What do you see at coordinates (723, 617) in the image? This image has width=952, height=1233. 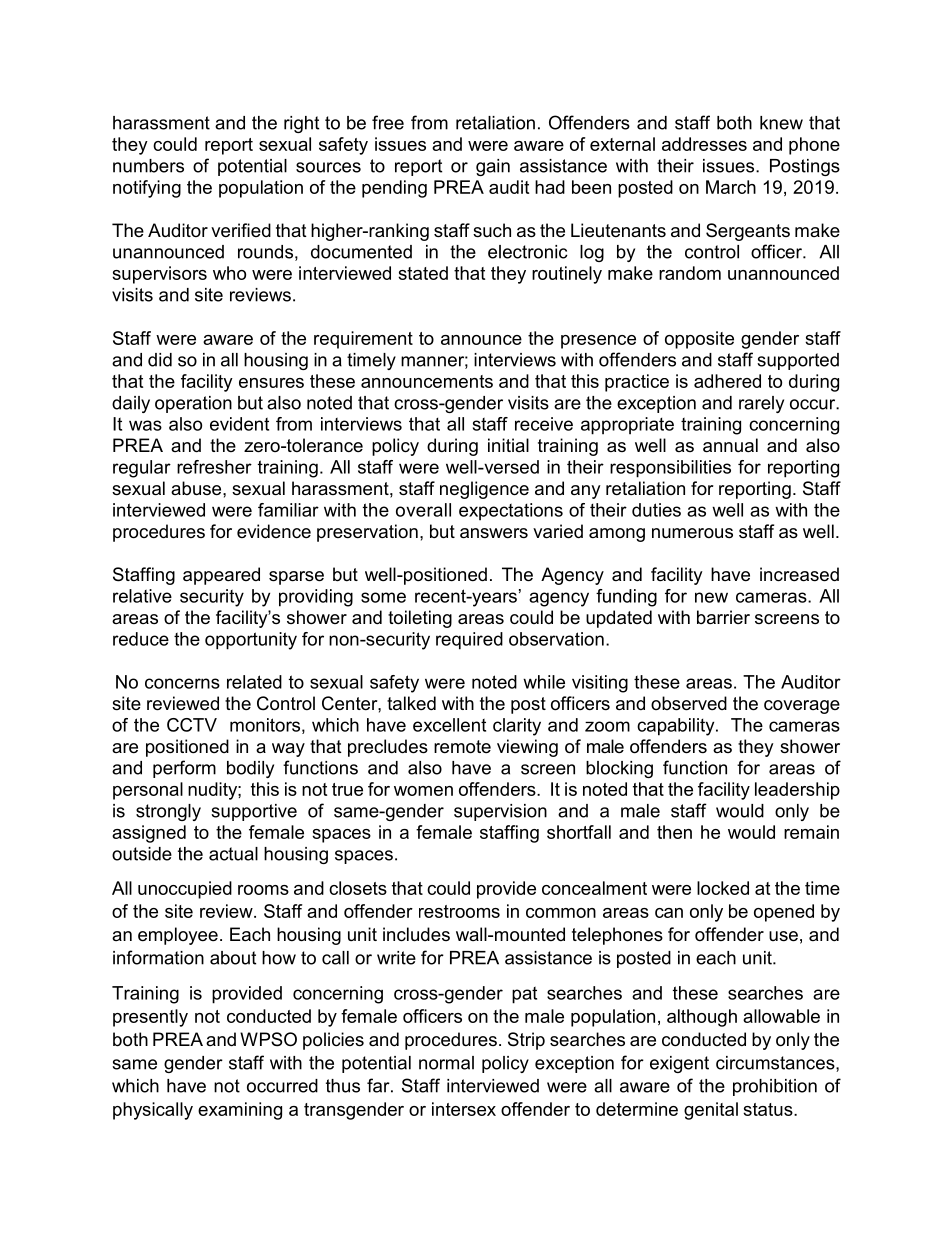 I see `barrier` at bounding box center [723, 617].
